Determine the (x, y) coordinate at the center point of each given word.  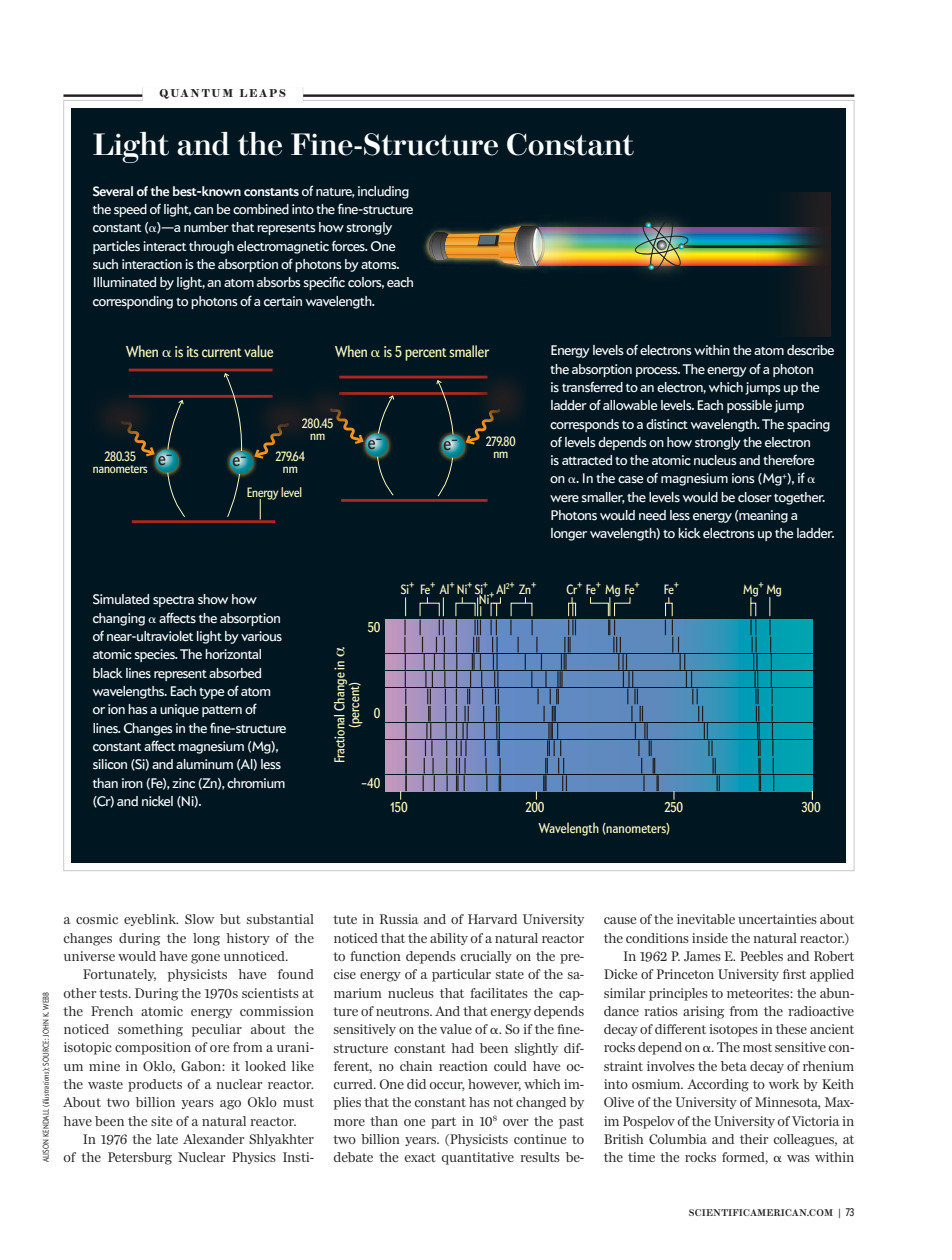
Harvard (492, 919)
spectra (173, 601)
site (162, 1121)
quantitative (477, 1158)
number (206, 227)
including (383, 192)
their (754, 1139)
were (564, 498)
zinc (183, 783)
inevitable (706, 919)
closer (755, 497)
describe (810, 350)
